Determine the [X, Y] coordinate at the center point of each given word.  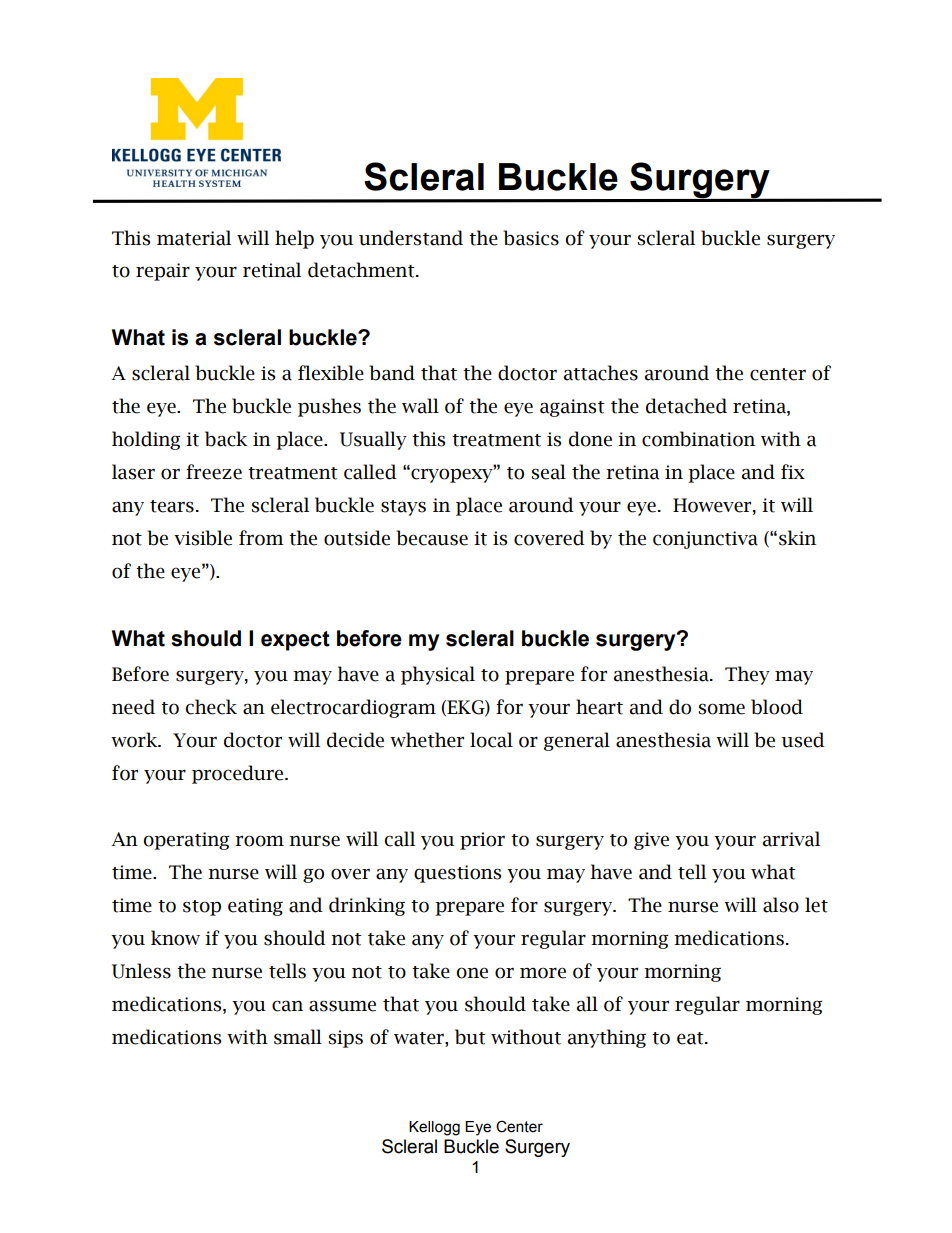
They [747, 675]
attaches [601, 373]
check [211, 707]
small [298, 1037]
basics [531, 238]
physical [438, 675]
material [194, 238]
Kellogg [434, 1128]
